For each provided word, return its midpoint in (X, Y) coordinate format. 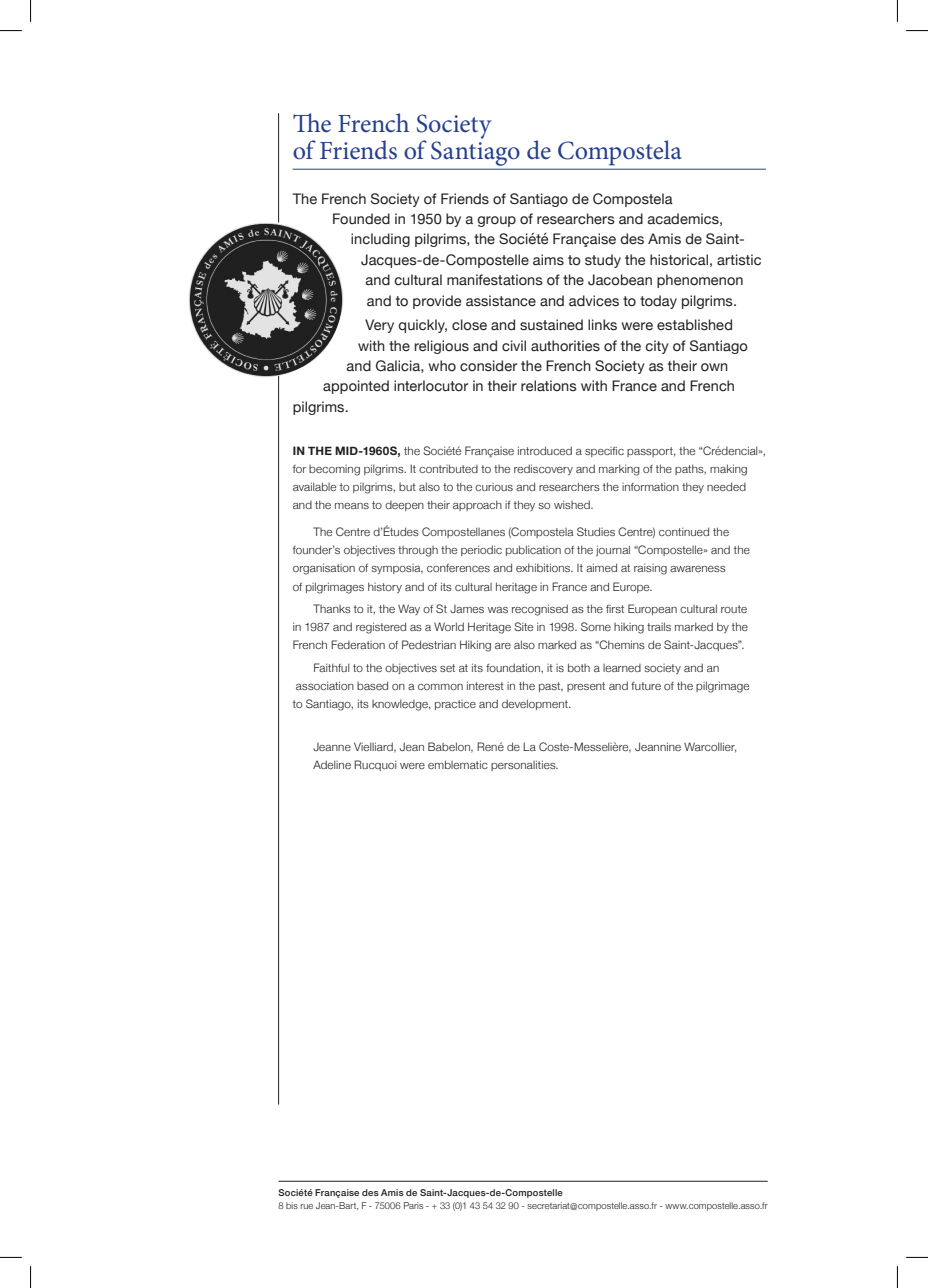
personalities (524, 765)
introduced (545, 450)
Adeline (332, 764)
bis (292, 1205)
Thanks (332, 608)
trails (659, 626)
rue (306, 1206)
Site (523, 626)
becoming (334, 470)
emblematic (458, 764)
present (586, 687)
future (646, 686)
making (728, 470)
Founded (361, 219)
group (496, 221)
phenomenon (700, 281)
